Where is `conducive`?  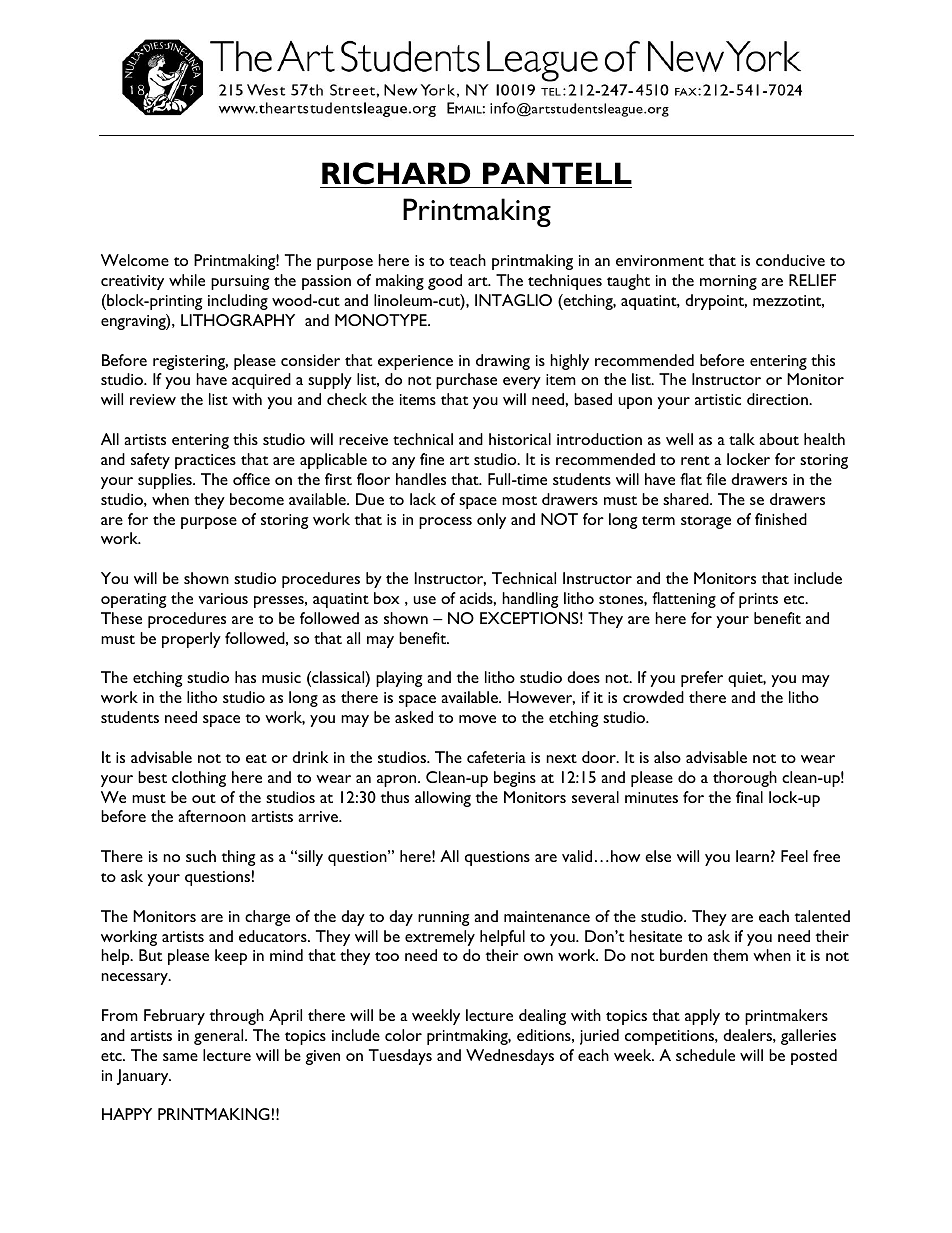
conducive is located at coordinates (790, 260).
